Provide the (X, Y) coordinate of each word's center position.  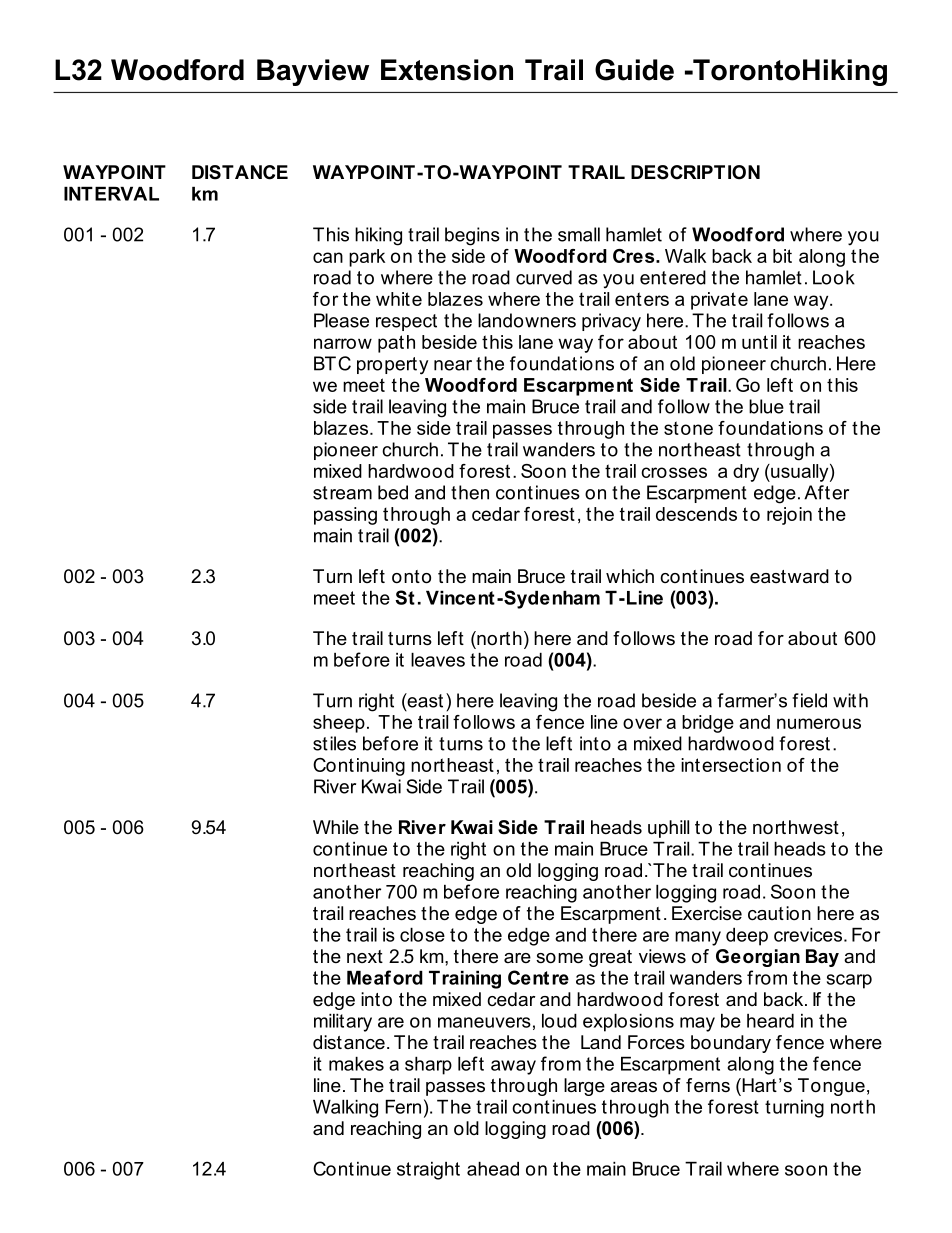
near (453, 365)
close (422, 935)
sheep (339, 724)
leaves (438, 660)
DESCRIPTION (695, 172)
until (759, 342)
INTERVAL (111, 194)
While (336, 827)
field (809, 700)
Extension (447, 70)
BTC (332, 363)
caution (779, 913)
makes (356, 1064)
